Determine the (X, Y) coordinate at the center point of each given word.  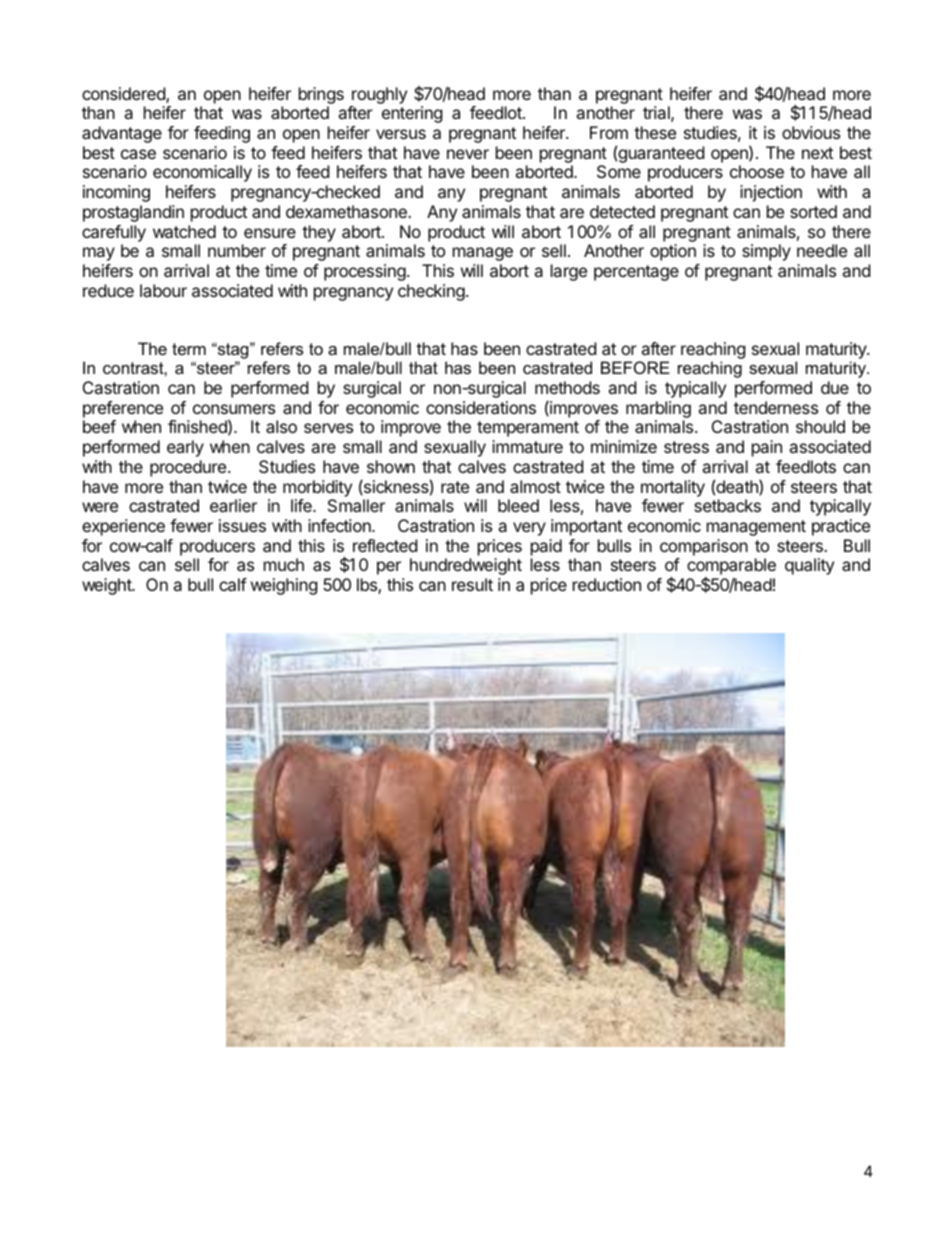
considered (124, 95)
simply (766, 252)
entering (412, 114)
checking (431, 292)
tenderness (776, 407)
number (237, 250)
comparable (731, 568)
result (472, 584)
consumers (234, 409)
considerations (481, 407)
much (284, 564)
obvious (811, 132)
